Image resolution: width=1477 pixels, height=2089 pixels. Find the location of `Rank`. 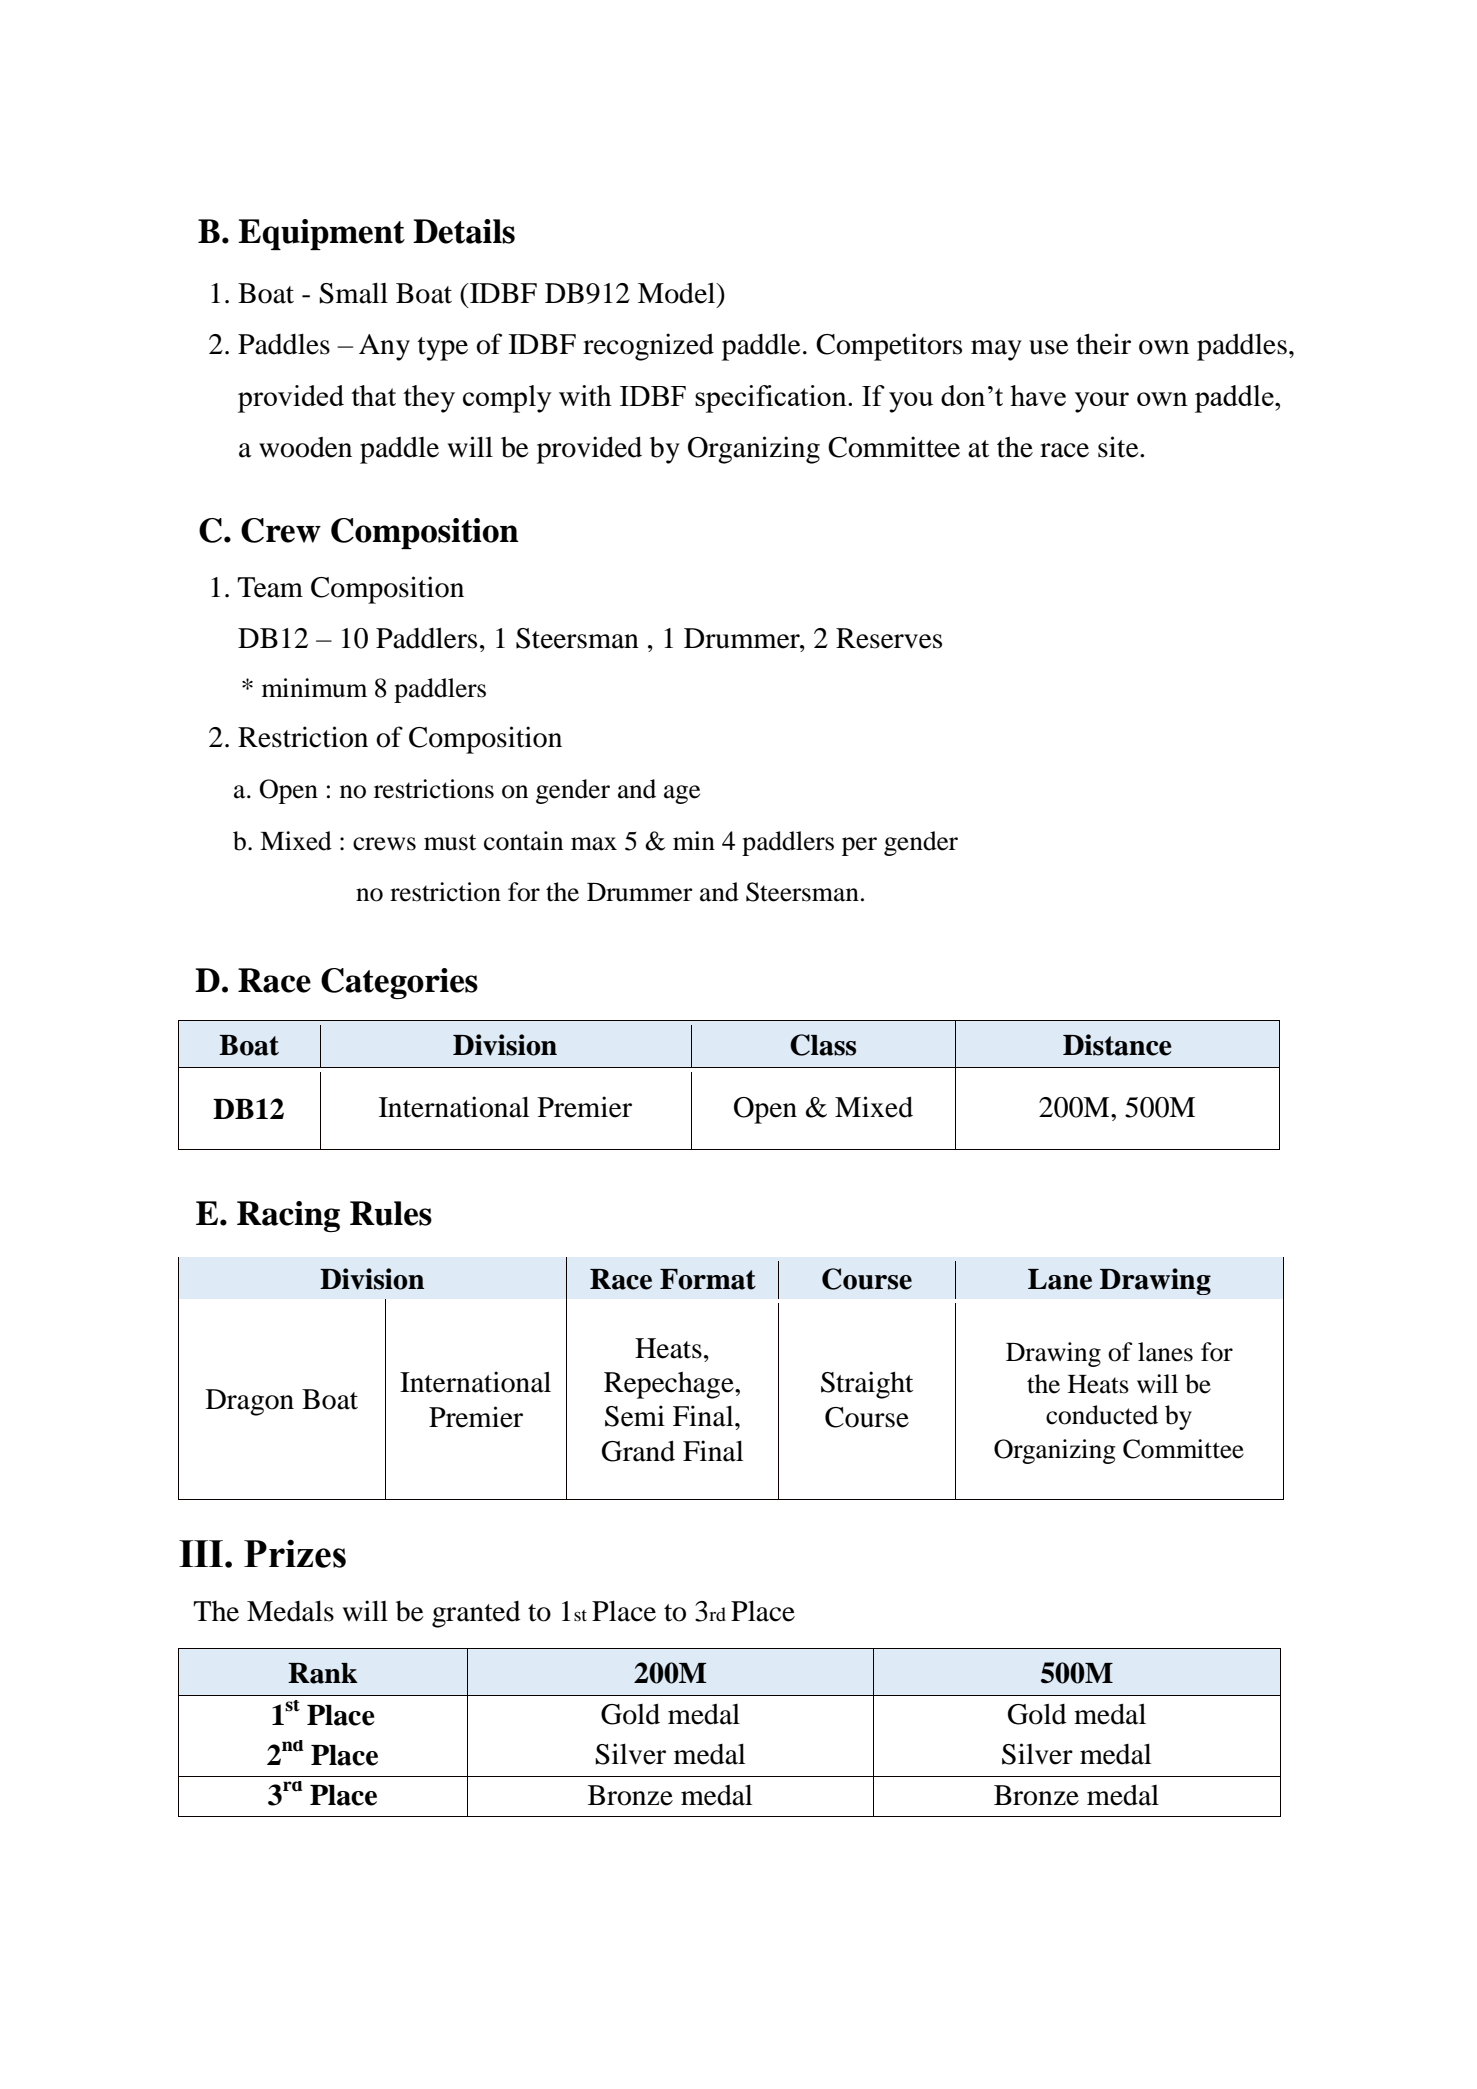

Rank is located at coordinates (323, 1673).
